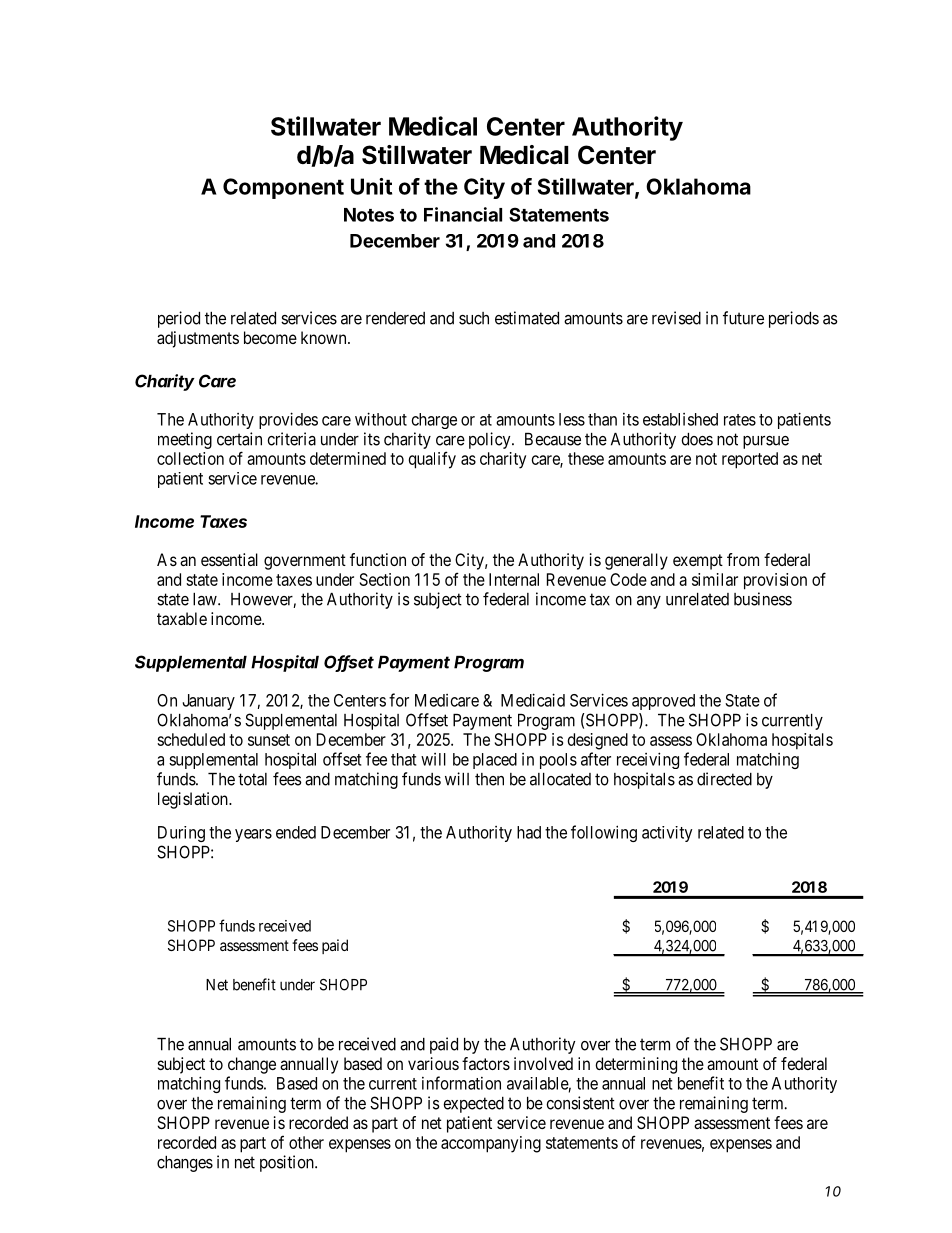  Describe the element at coordinates (533, 700) in the screenshot. I see `Medicaid` at that location.
